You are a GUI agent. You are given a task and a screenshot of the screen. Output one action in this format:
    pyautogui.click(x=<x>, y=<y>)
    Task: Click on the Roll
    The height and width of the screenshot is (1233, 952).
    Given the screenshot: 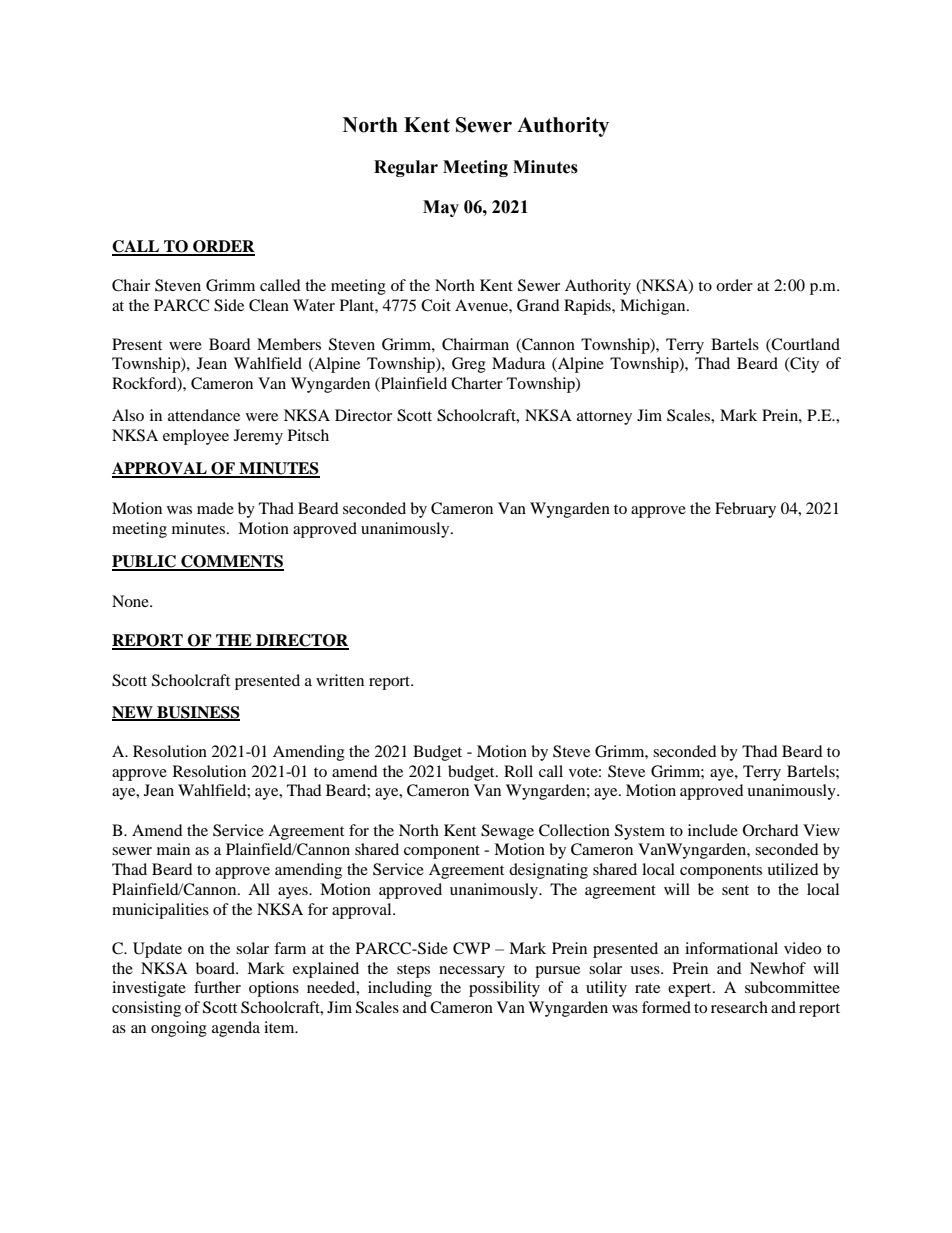 What is the action you would take?
    pyautogui.click(x=518, y=771)
